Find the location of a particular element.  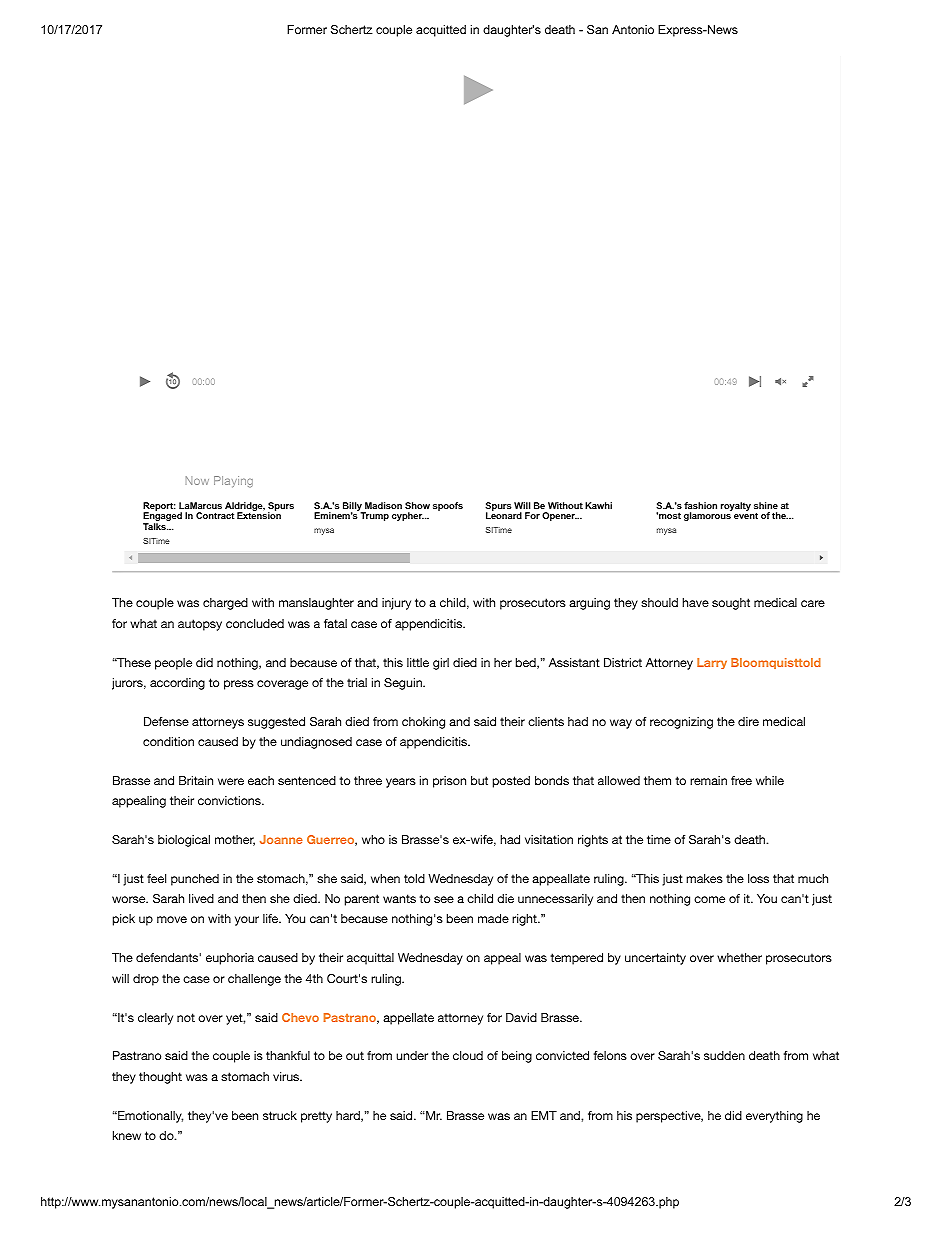

Contract is located at coordinates (215, 515).
